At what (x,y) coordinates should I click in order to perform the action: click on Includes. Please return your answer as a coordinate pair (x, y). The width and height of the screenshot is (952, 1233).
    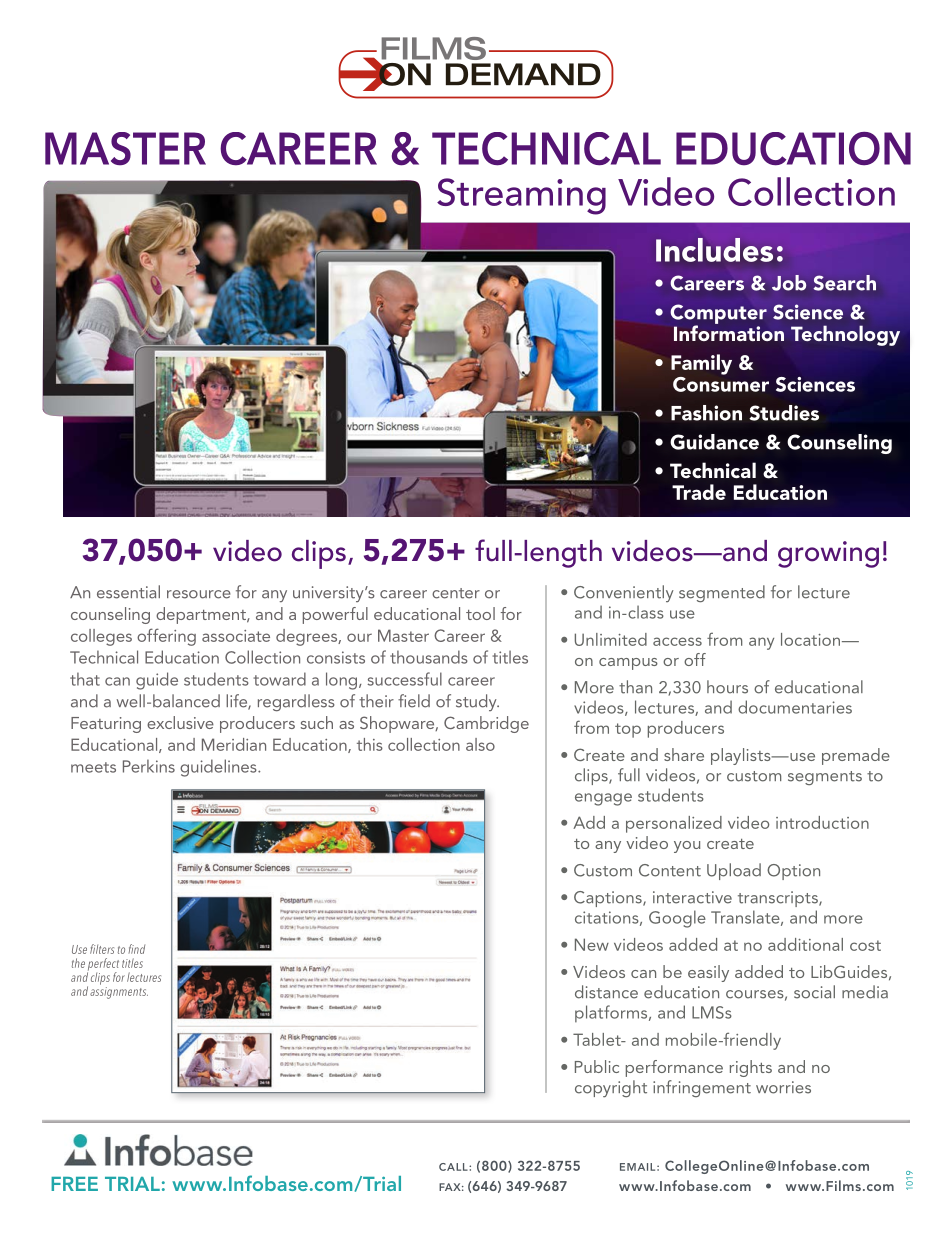
    Looking at the image, I should click on (714, 250).
